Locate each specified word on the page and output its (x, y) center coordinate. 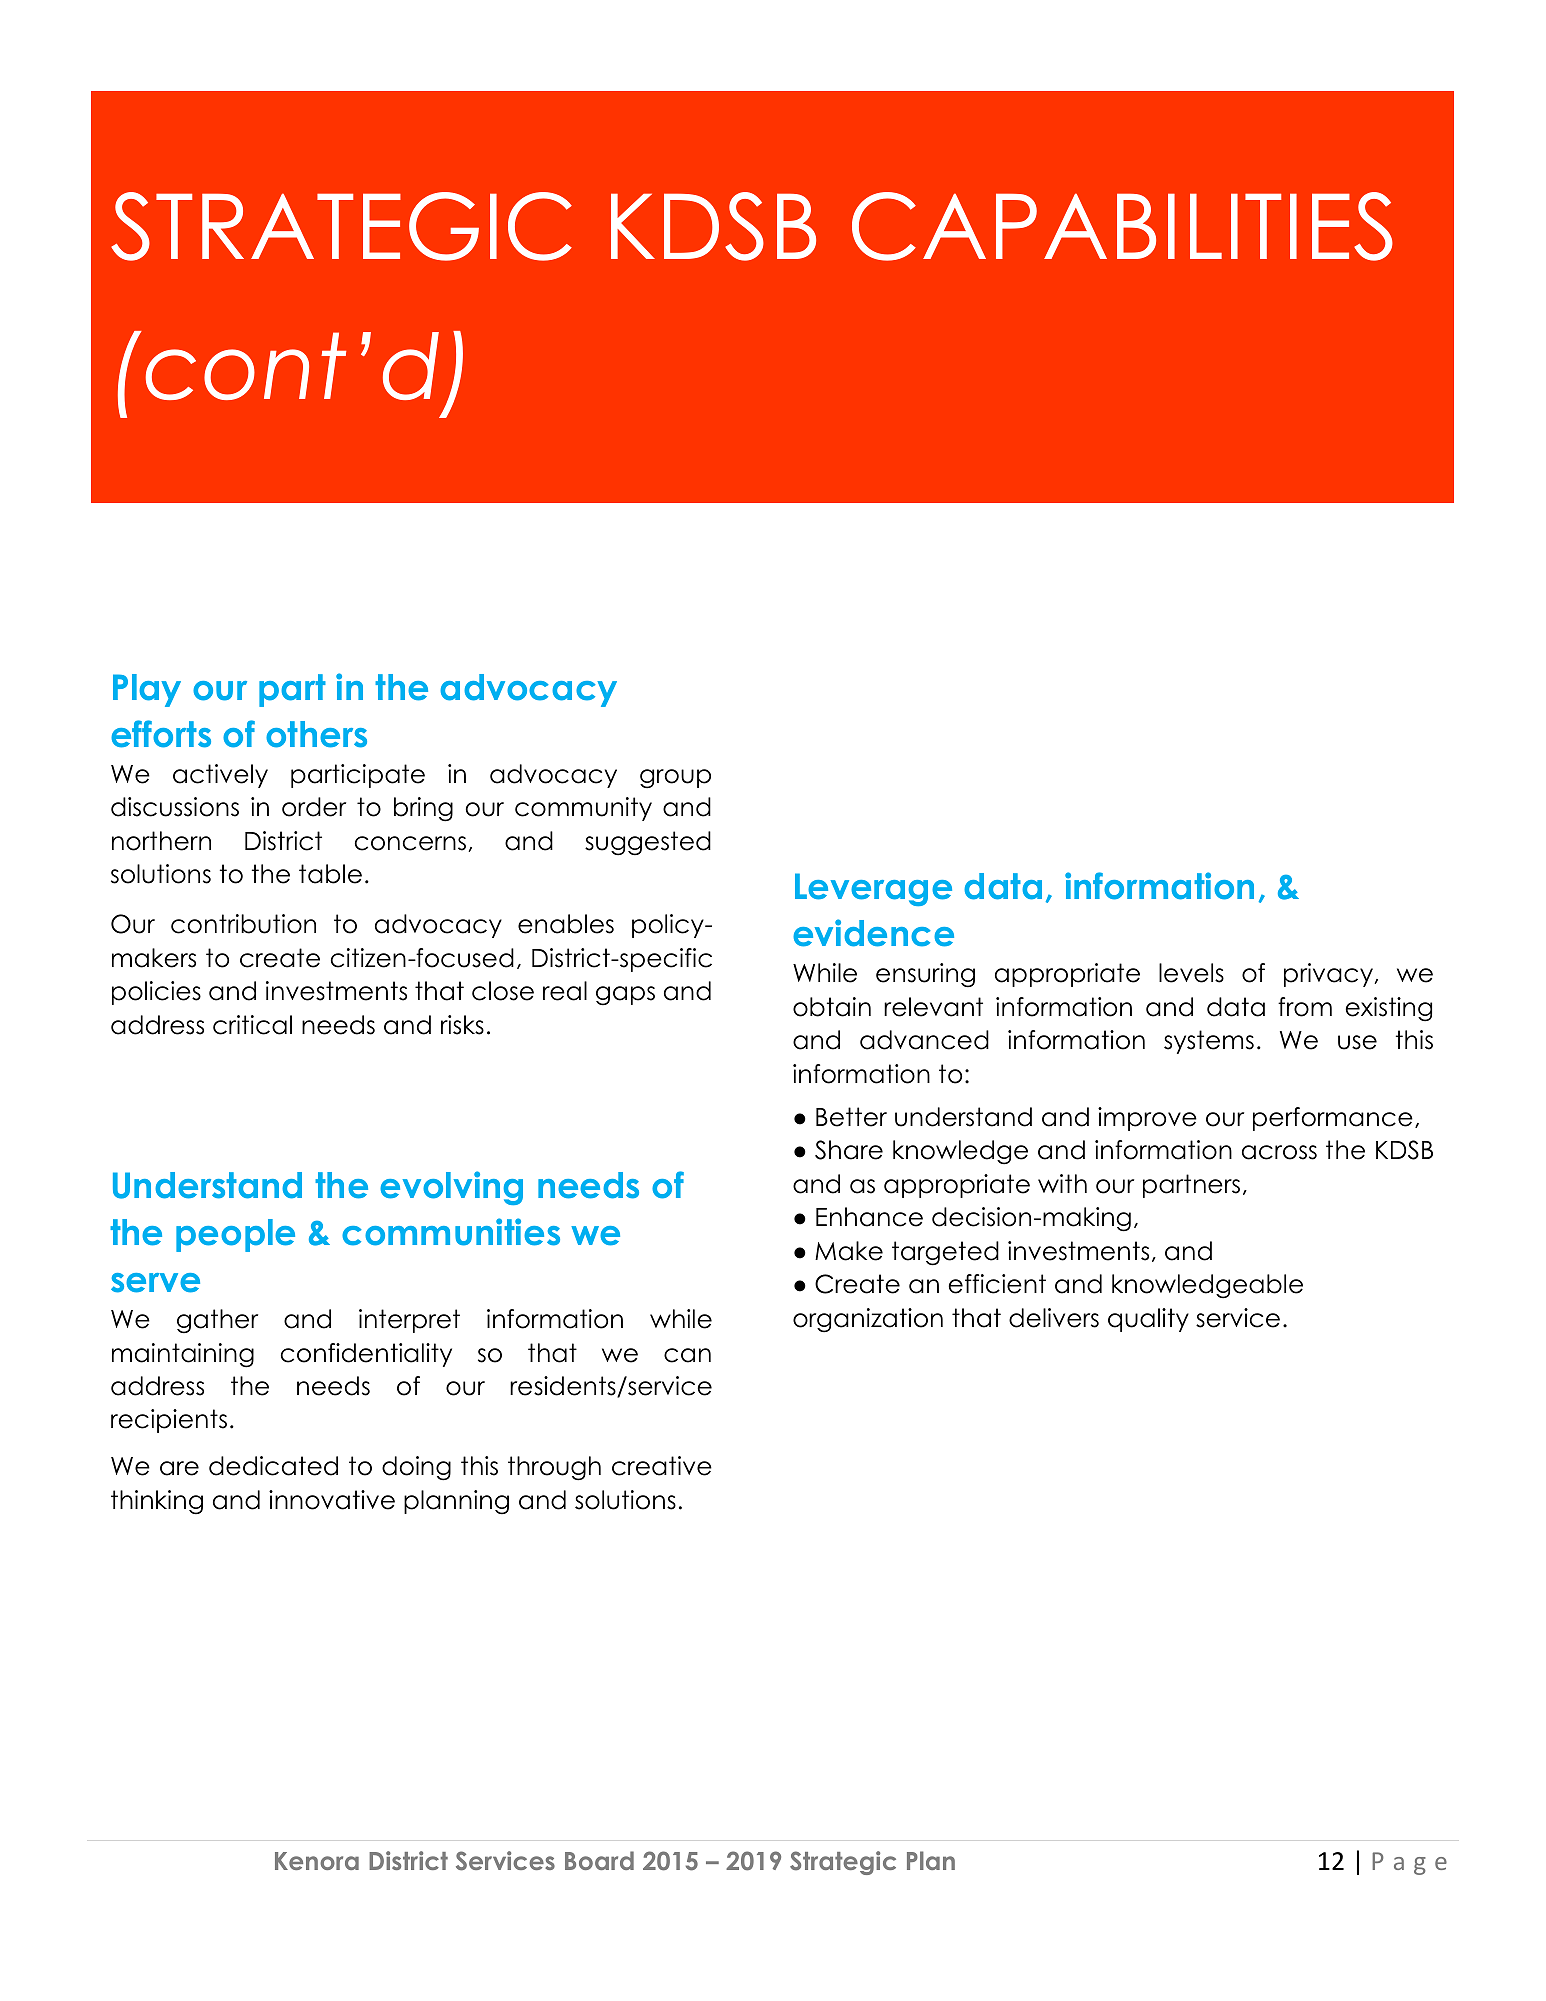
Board (599, 1860)
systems (1209, 1042)
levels (1191, 973)
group (675, 779)
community (583, 809)
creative (662, 1466)
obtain (832, 1007)
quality (1148, 1320)
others (316, 734)
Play (147, 690)
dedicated (273, 1466)
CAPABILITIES (1122, 226)
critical (252, 1025)
